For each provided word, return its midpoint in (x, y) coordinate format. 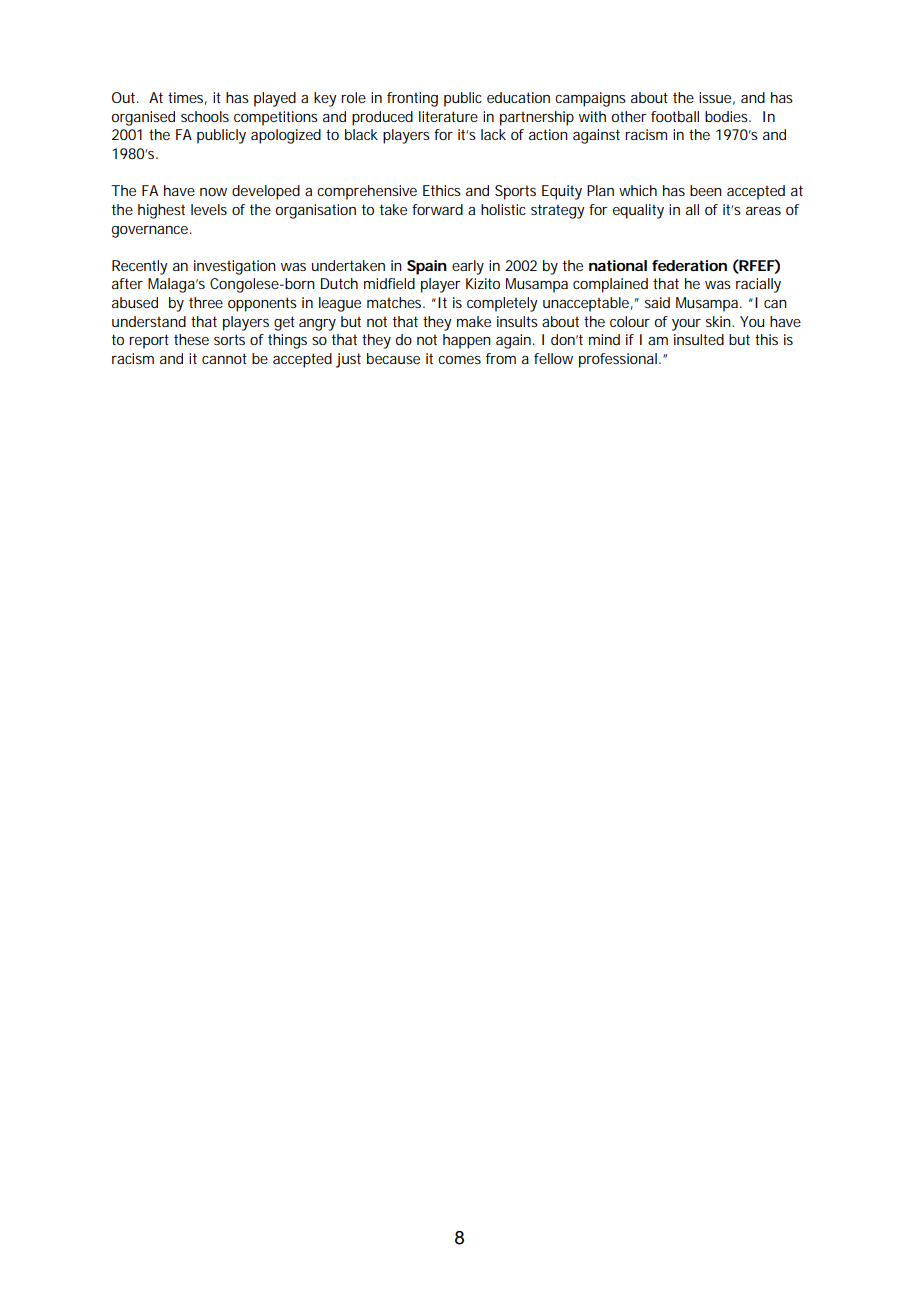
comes (459, 360)
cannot (224, 358)
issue (715, 97)
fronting (412, 99)
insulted (699, 339)
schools (205, 116)
